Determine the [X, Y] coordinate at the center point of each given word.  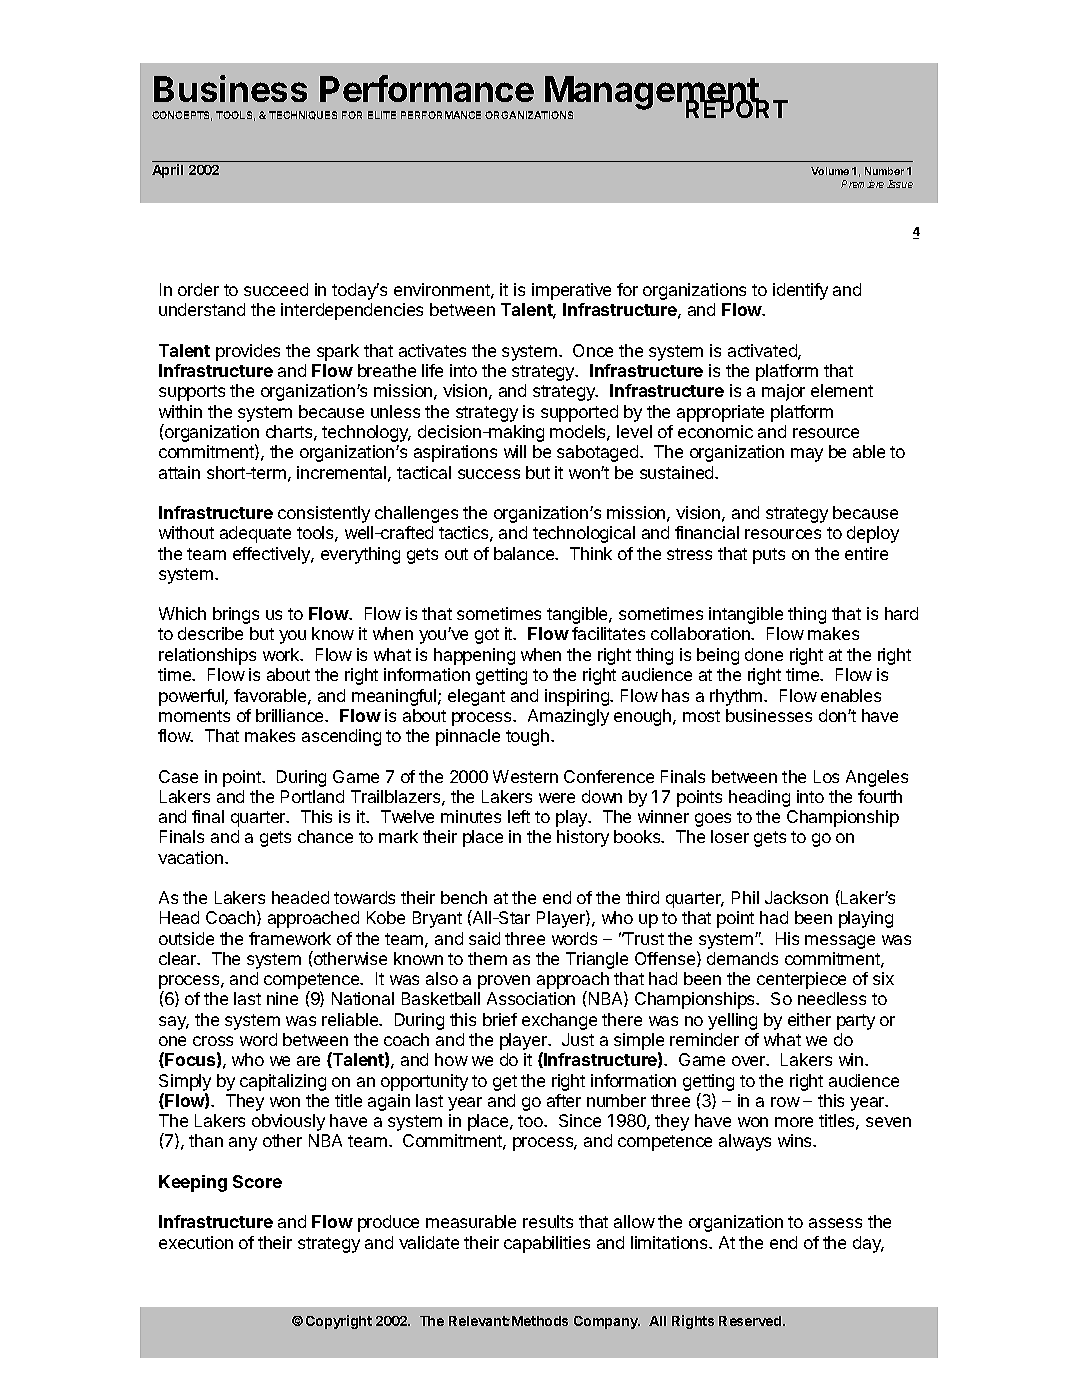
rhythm [737, 697]
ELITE [382, 115]
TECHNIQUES [303, 115]
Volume [830, 171]
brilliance [291, 715]
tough [527, 737]
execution [196, 1242]
